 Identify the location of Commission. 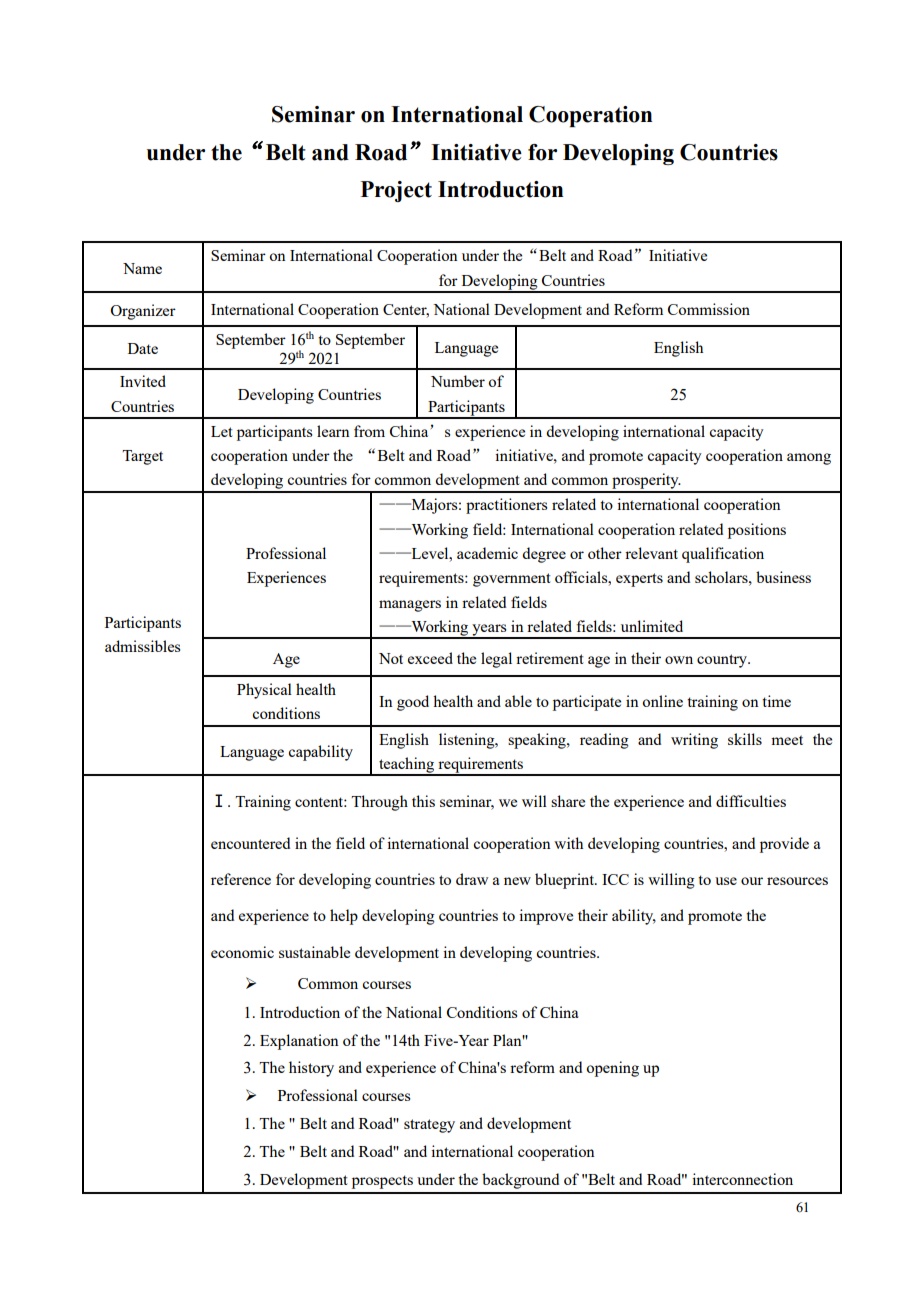
(709, 309).
